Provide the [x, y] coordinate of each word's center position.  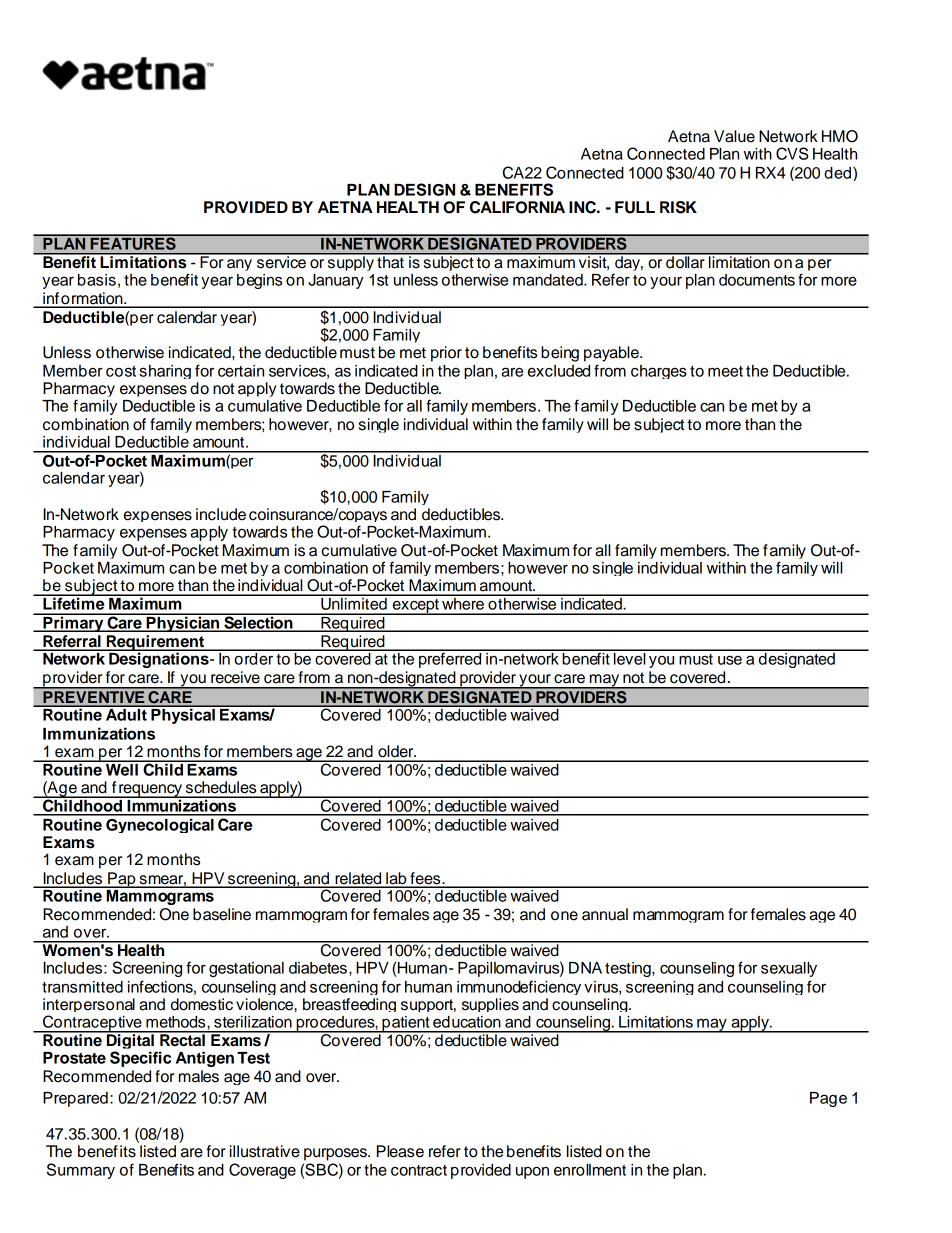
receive [235, 677]
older [397, 751]
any [239, 265]
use [730, 660]
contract [419, 1170]
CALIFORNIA [517, 207]
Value [734, 136]
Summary [81, 1171]
